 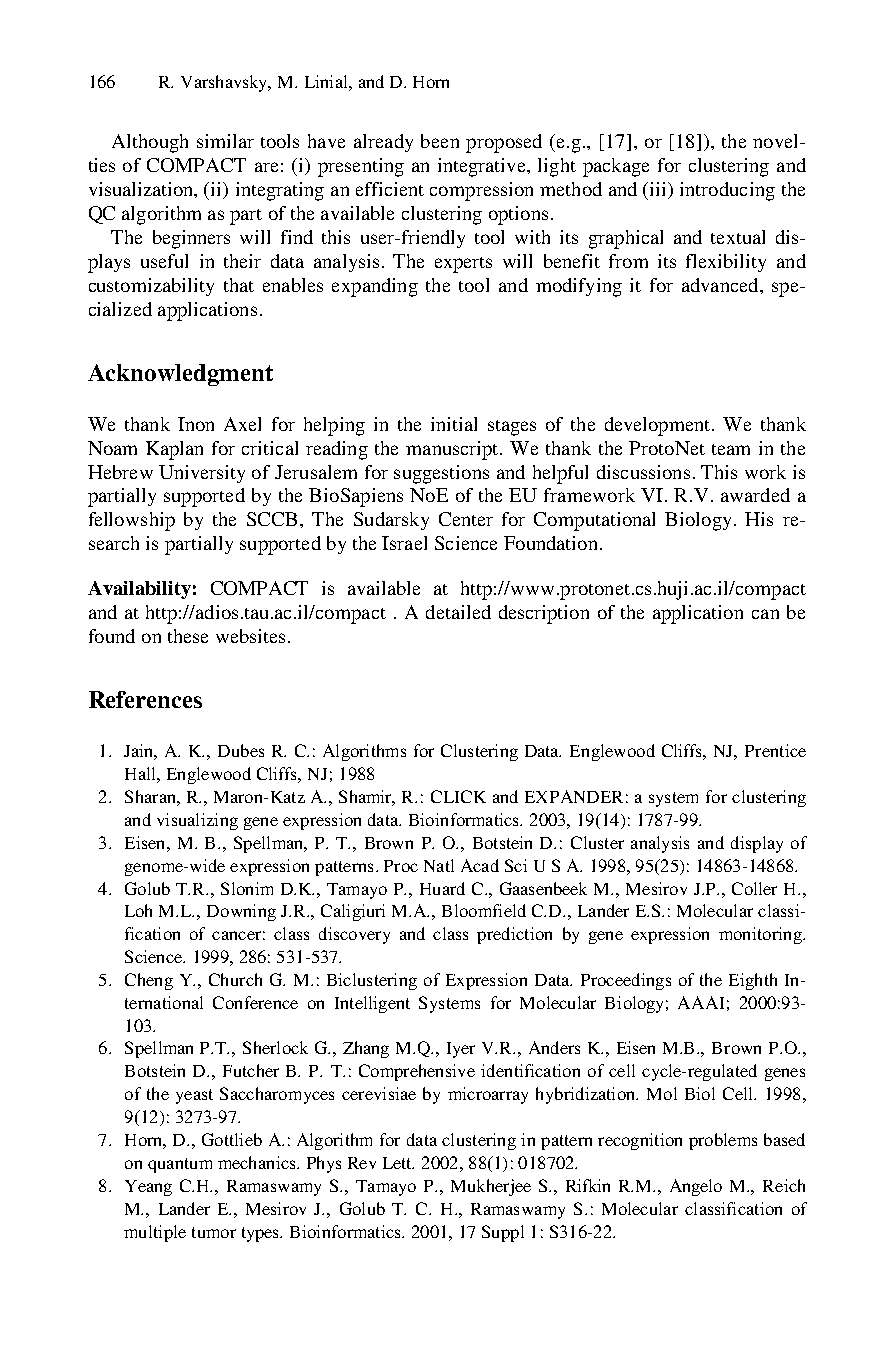 I want to click on Kaplan, so click(x=174, y=450).
